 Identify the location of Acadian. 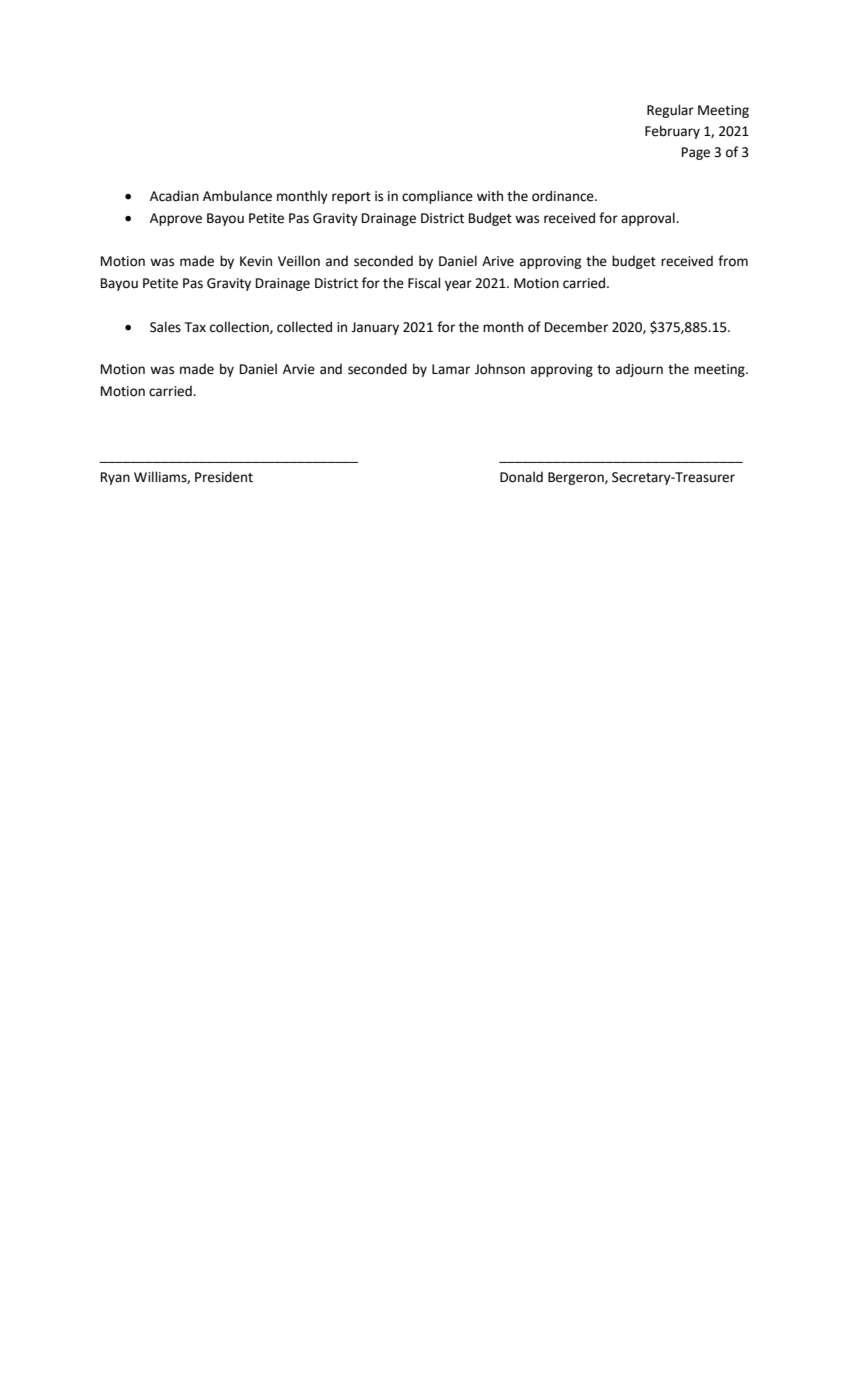
(174, 196).
